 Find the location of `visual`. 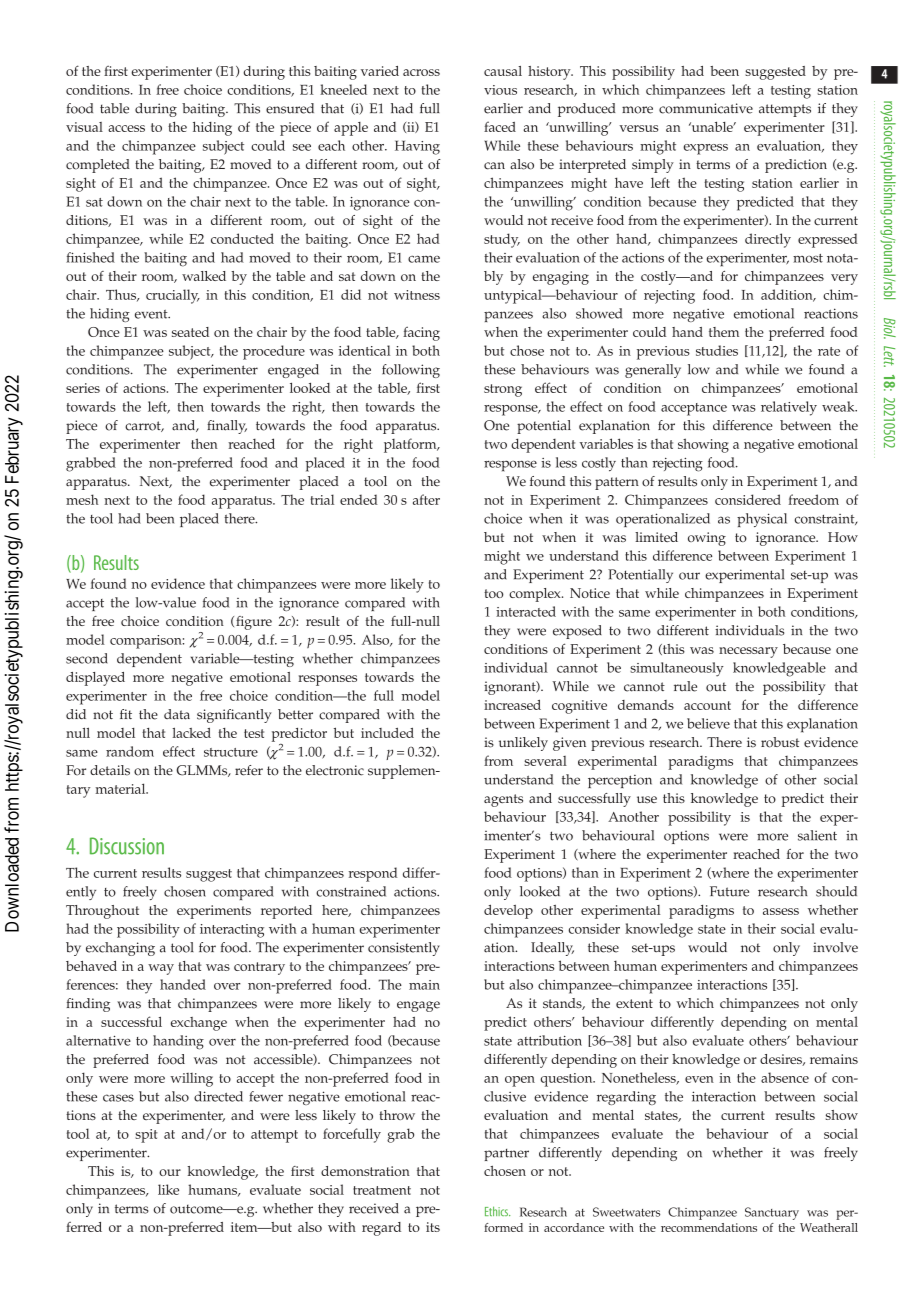

visual is located at coordinates (84, 127).
